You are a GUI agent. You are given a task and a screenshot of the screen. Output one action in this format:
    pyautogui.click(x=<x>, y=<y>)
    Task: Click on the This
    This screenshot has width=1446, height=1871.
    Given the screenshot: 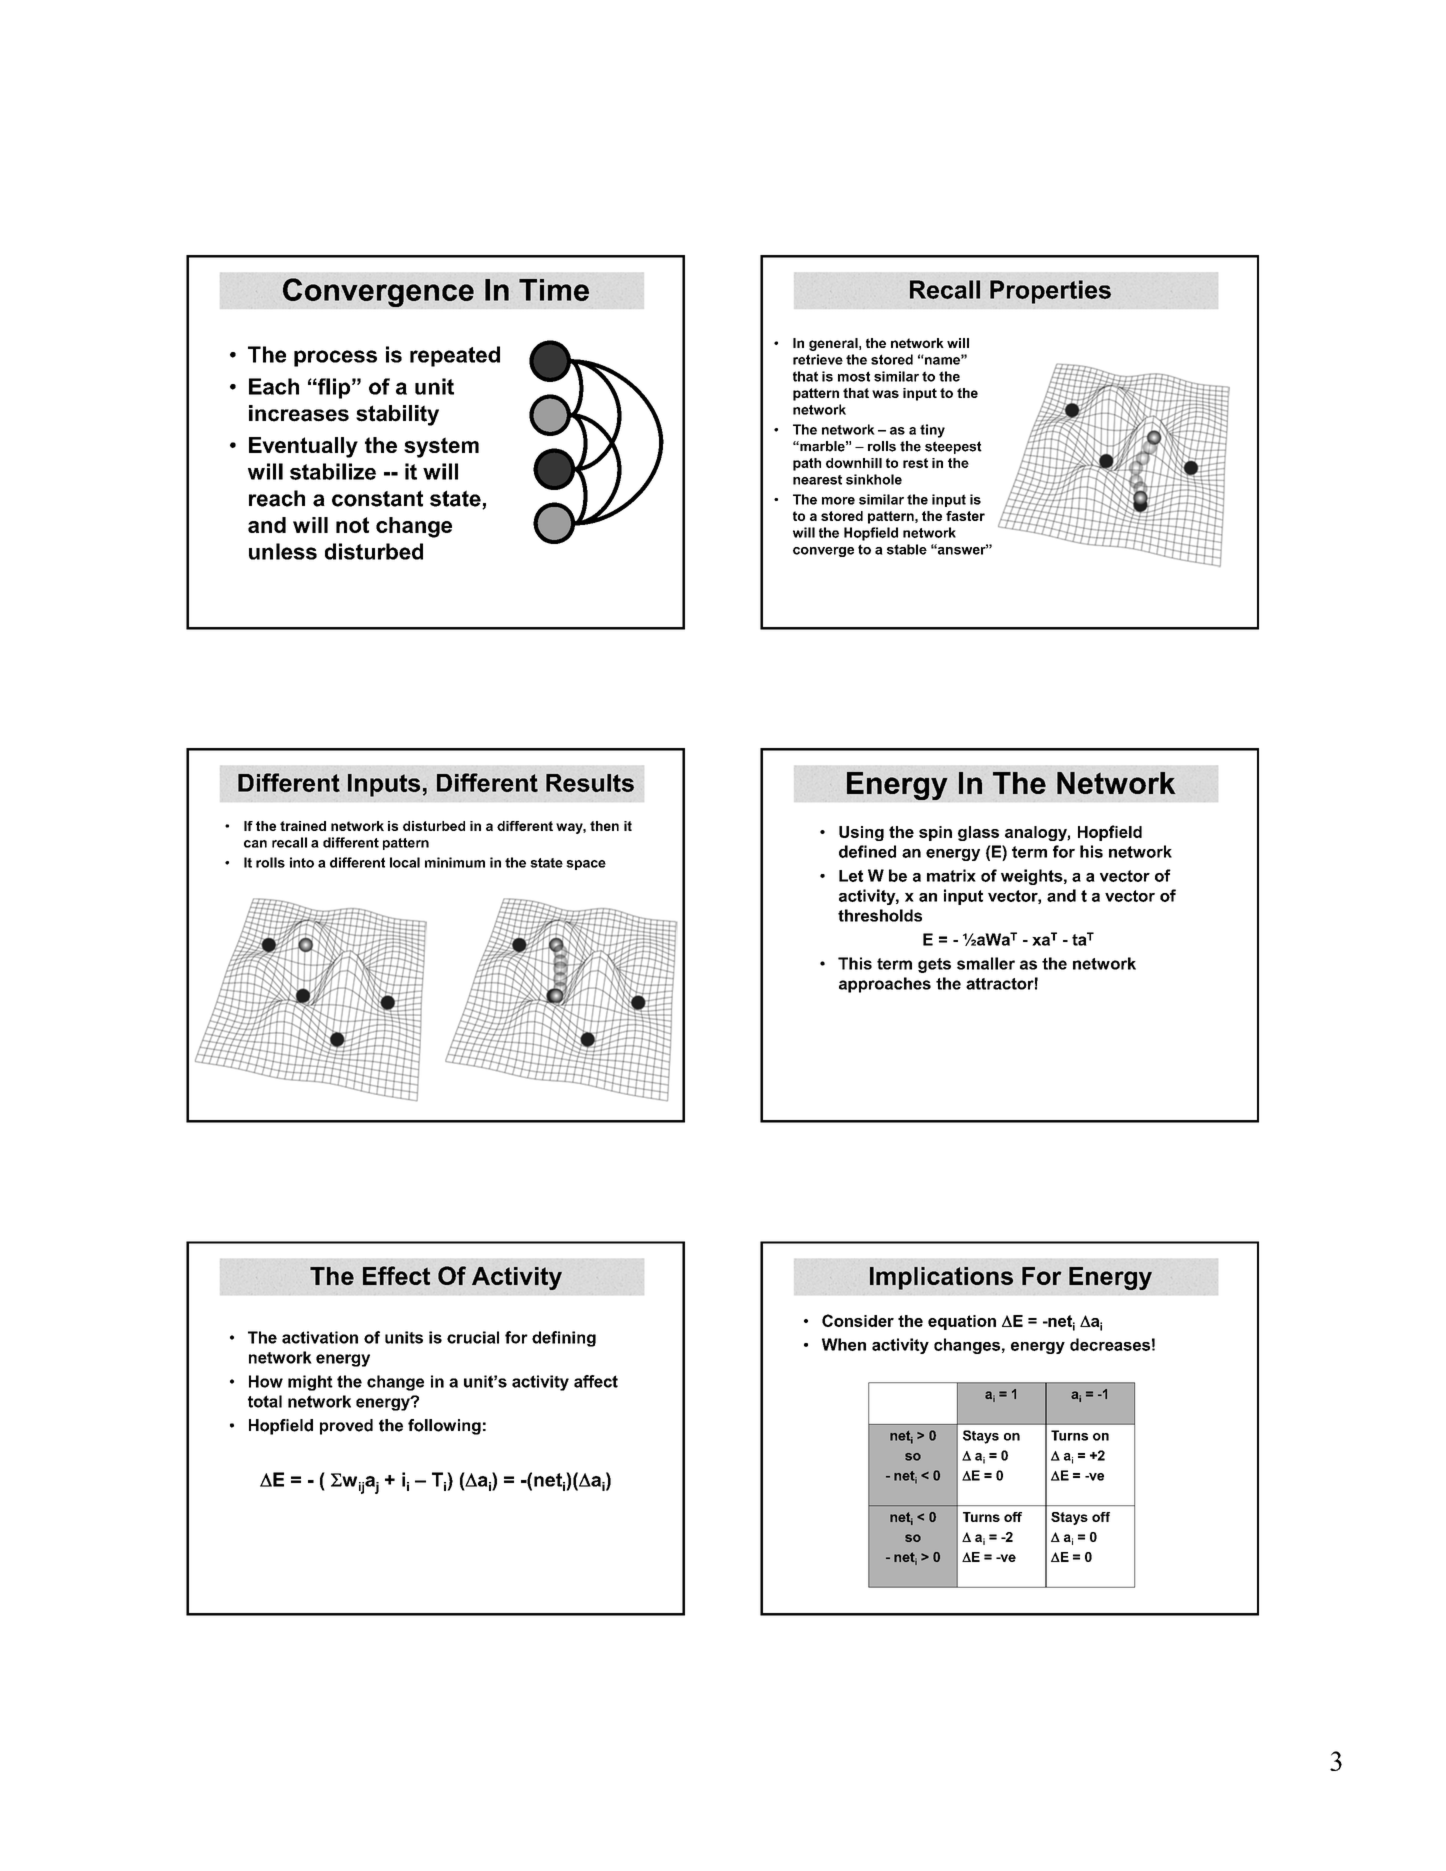 What is the action you would take?
    pyautogui.click(x=855, y=963)
